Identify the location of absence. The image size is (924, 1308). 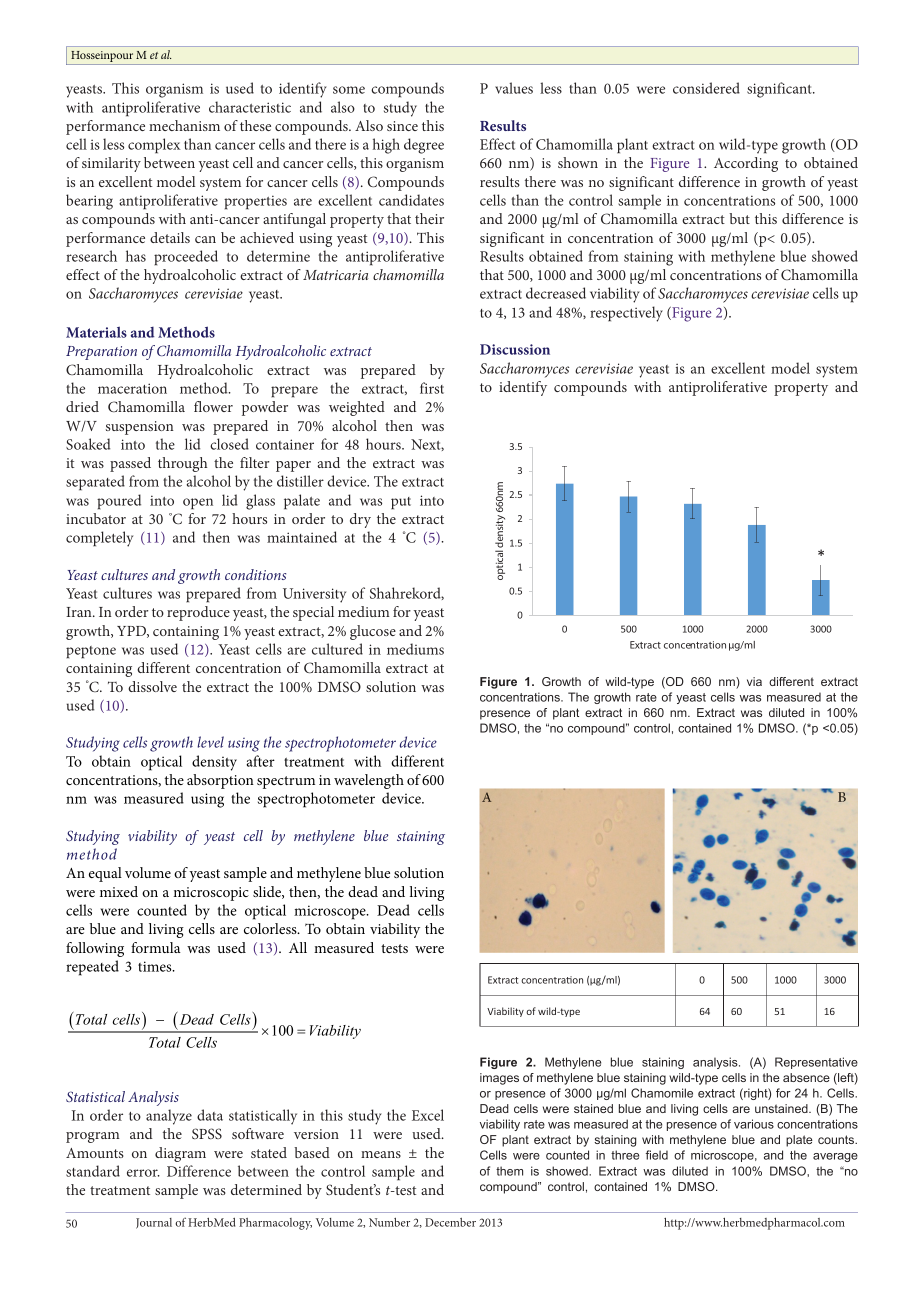
(806, 1077).
